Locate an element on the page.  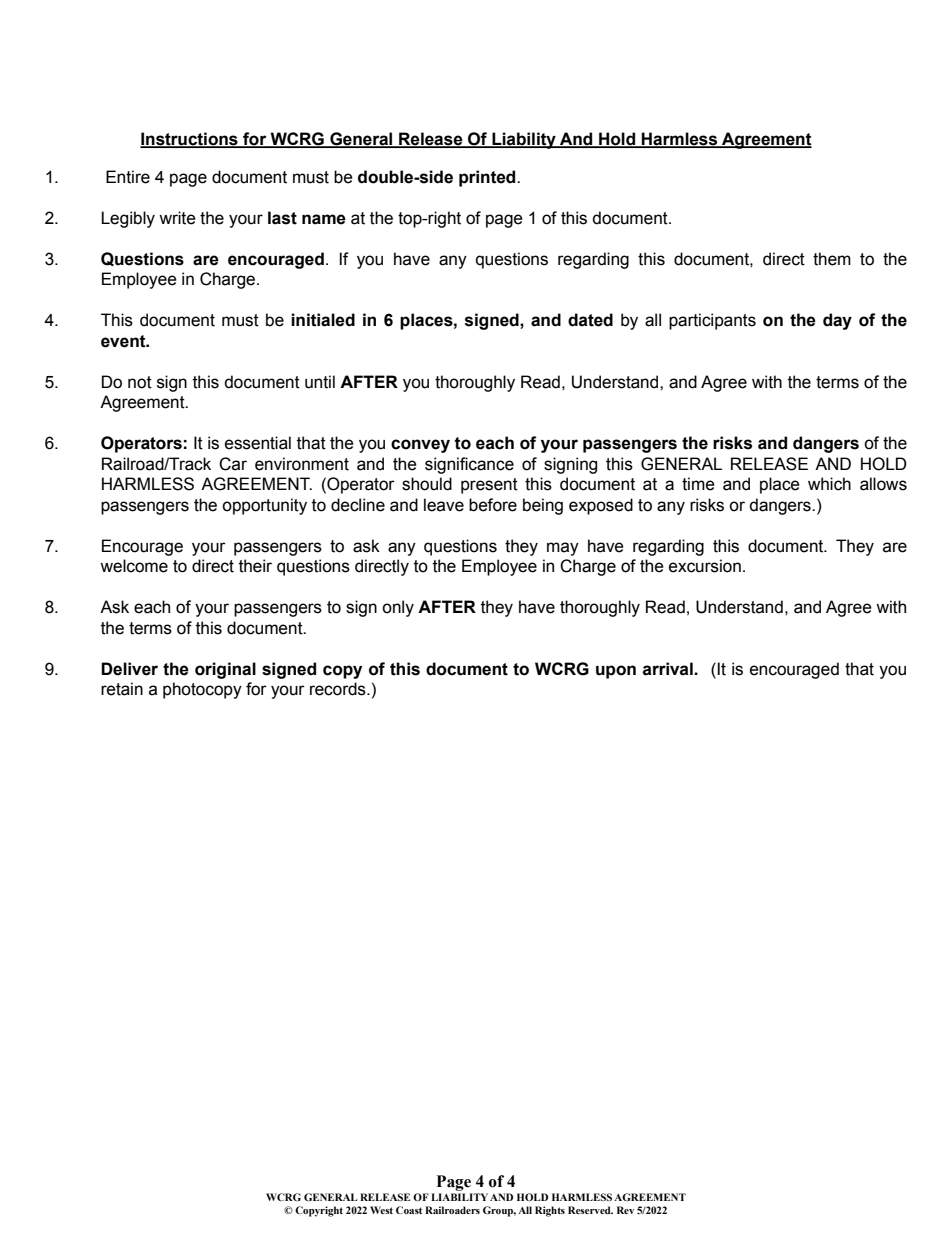
Instructions is located at coordinates (190, 140).
